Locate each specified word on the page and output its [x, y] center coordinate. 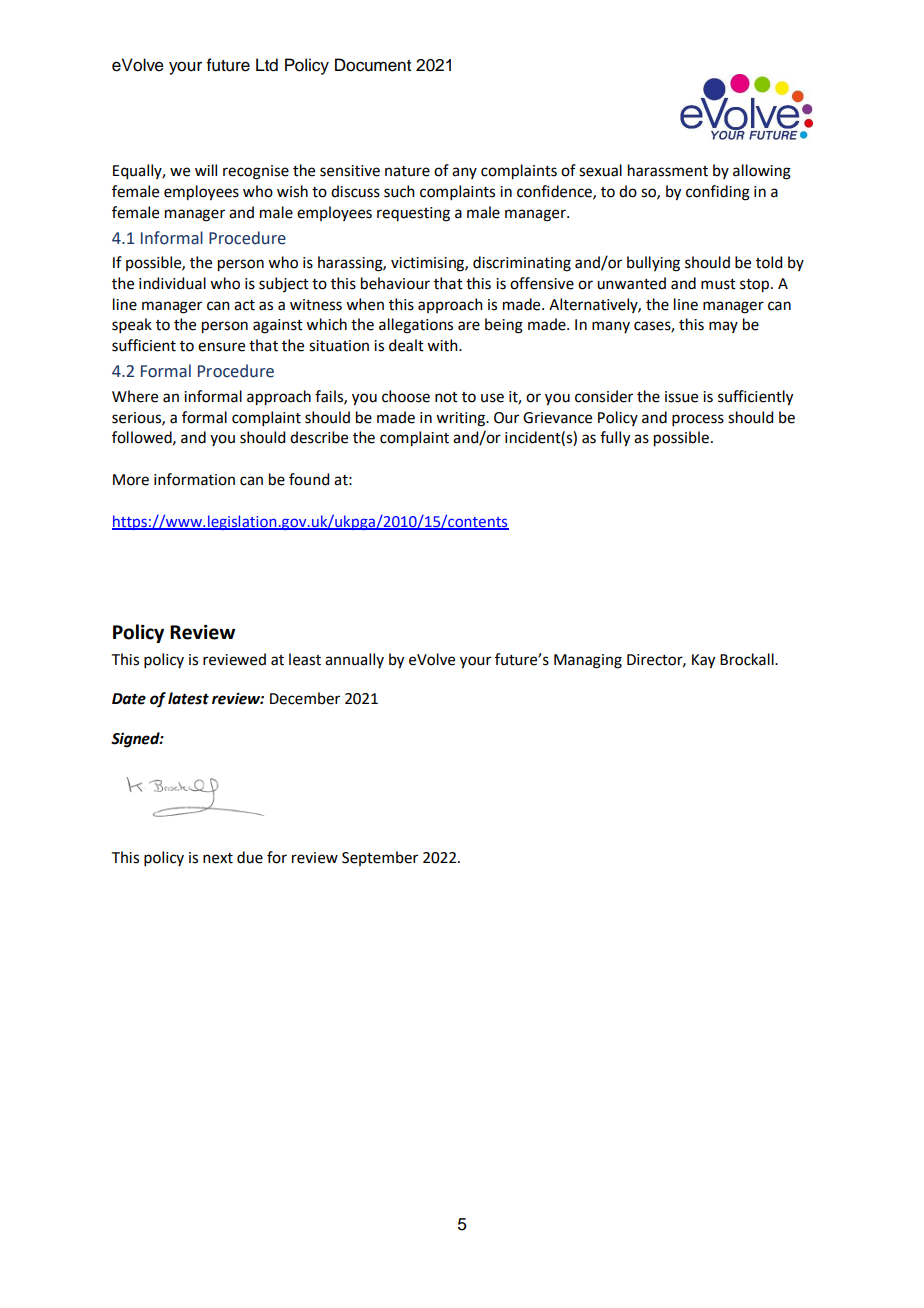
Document [373, 65]
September [380, 858]
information [194, 479]
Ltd [267, 65]
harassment [668, 170]
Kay [703, 661]
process [698, 420]
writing [461, 419]
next [218, 858]
